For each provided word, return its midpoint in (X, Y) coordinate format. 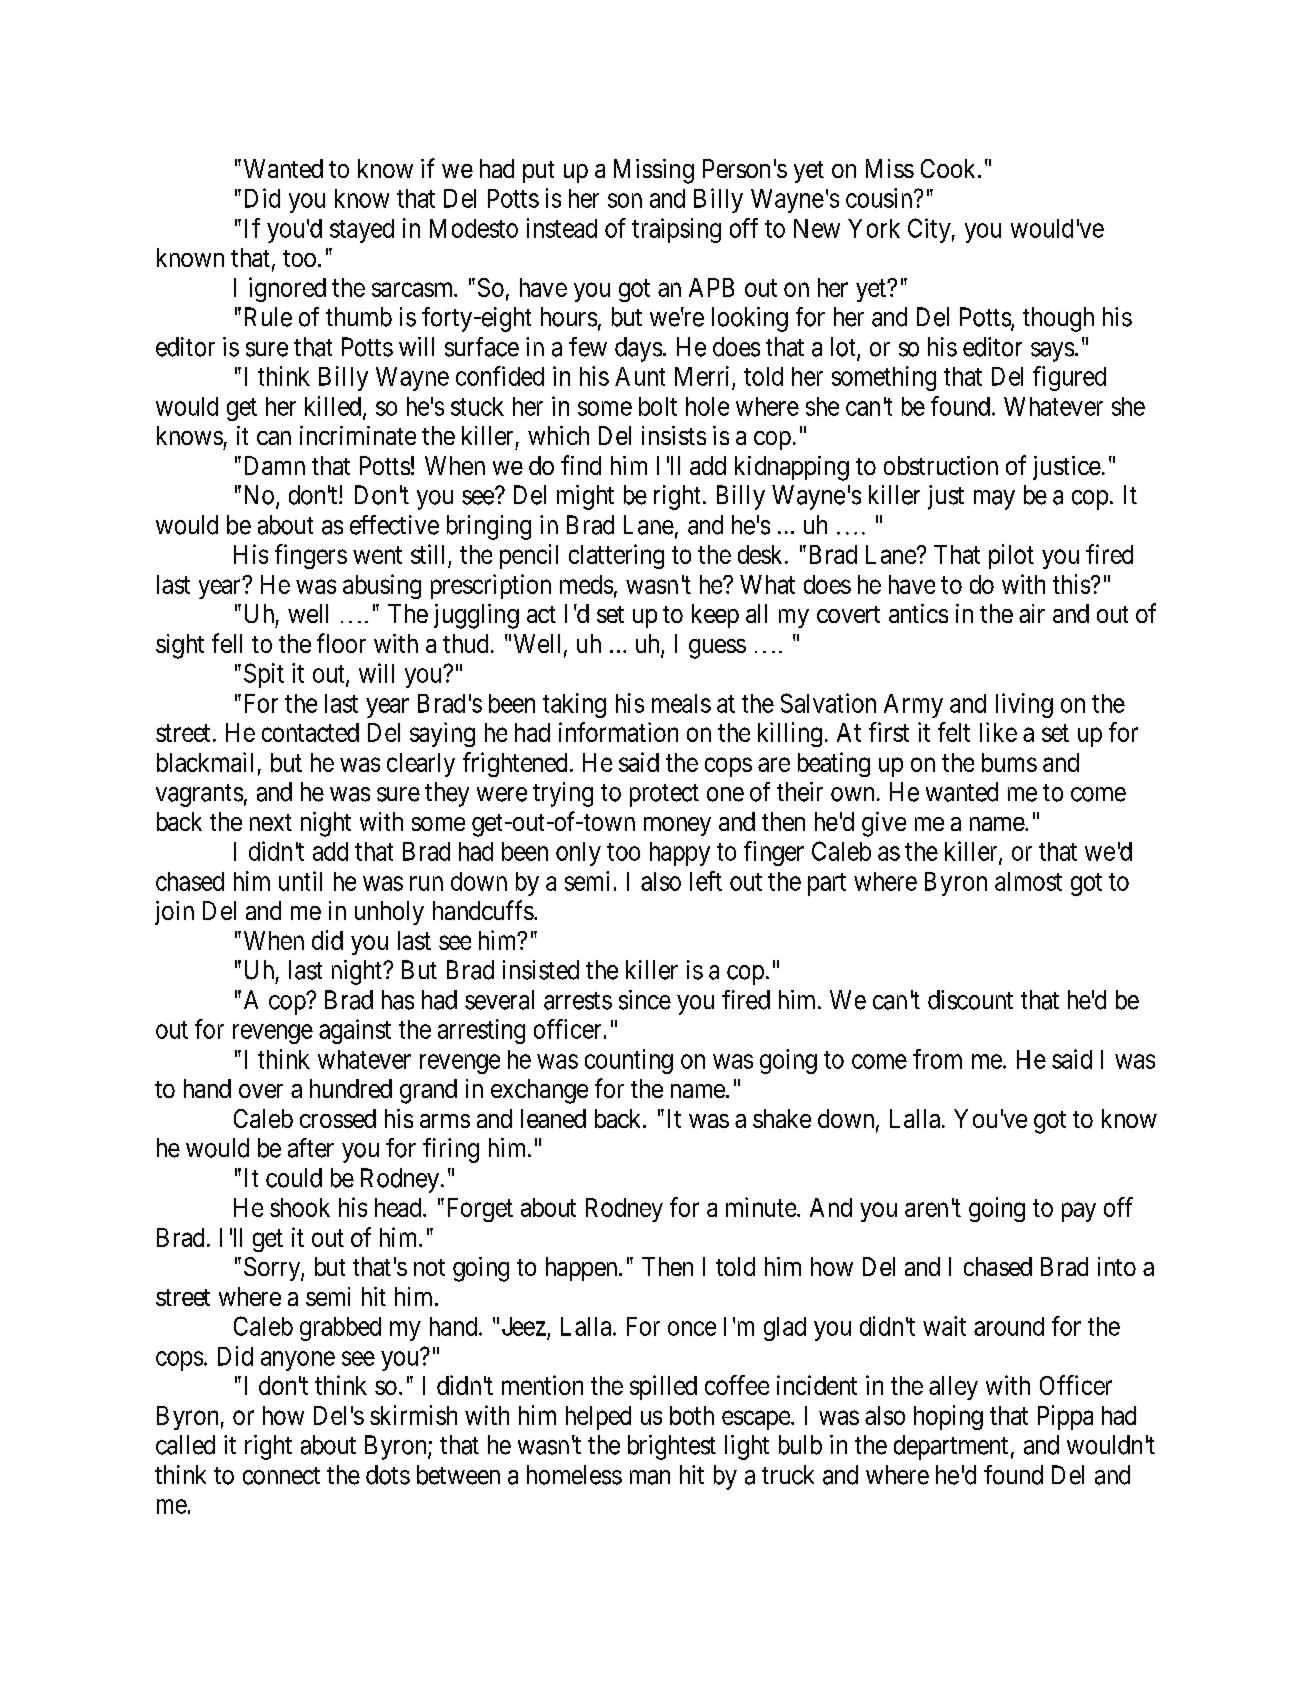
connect (281, 1476)
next (271, 822)
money (677, 826)
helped (598, 1418)
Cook (950, 168)
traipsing (676, 230)
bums (1009, 762)
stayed (362, 231)
